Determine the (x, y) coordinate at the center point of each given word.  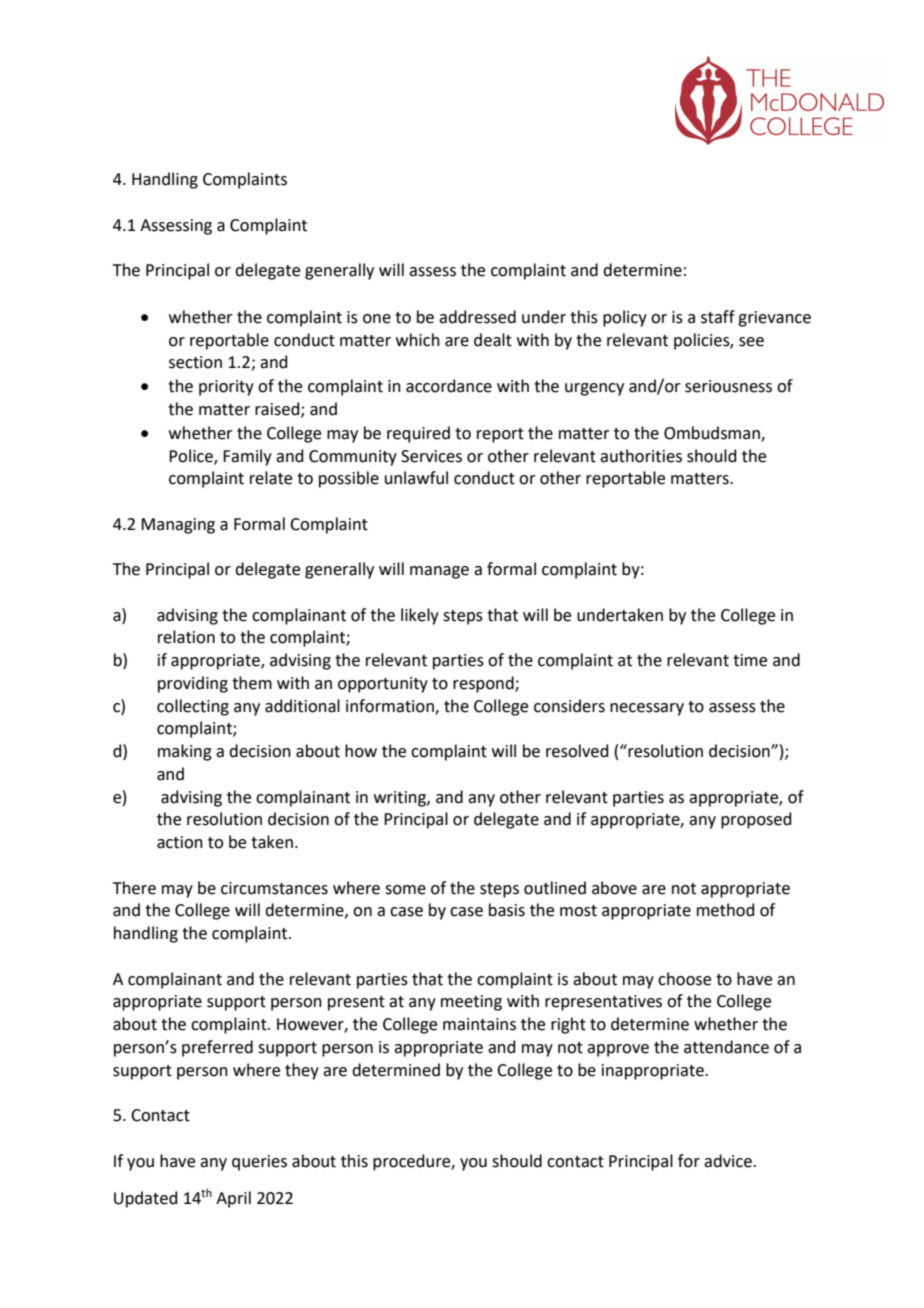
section (195, 362)
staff (718, 317)
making (185, 752)
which (418, 340)
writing (401, 799)
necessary (647, 709)
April (233, 1199)
